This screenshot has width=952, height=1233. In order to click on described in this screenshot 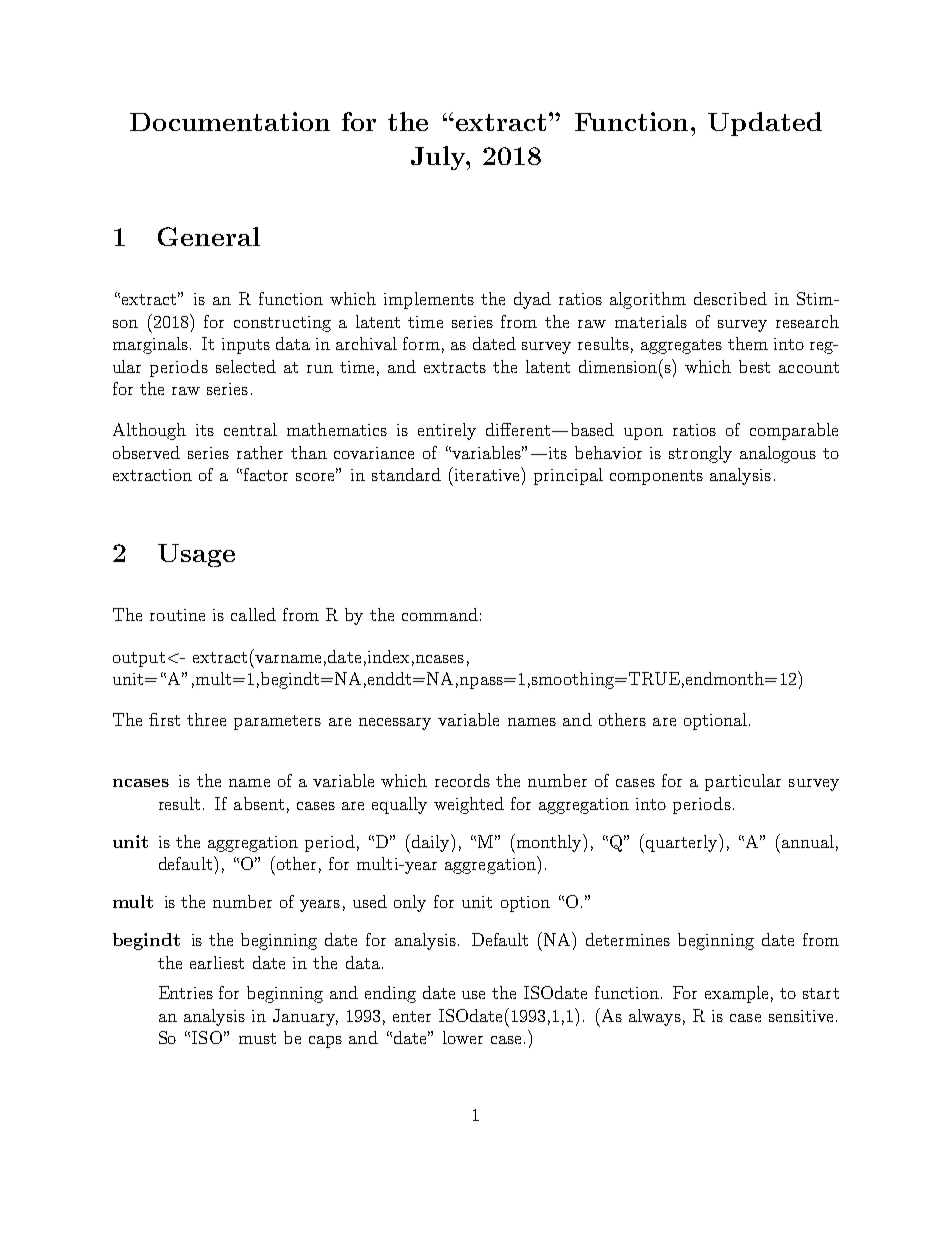, I will do `click(730, 298)`.
